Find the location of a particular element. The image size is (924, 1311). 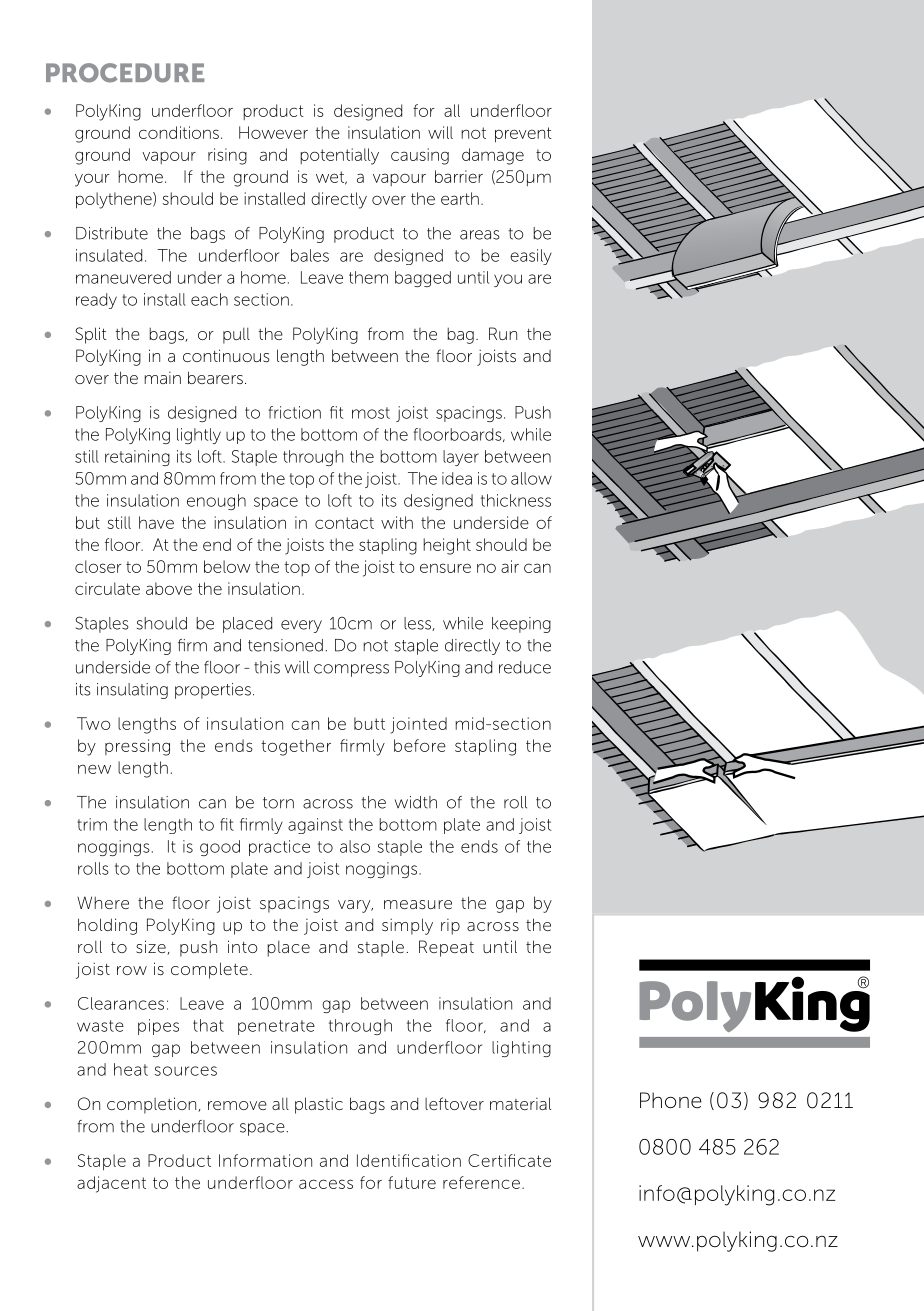

easily is located at coordinates (531, 257).
